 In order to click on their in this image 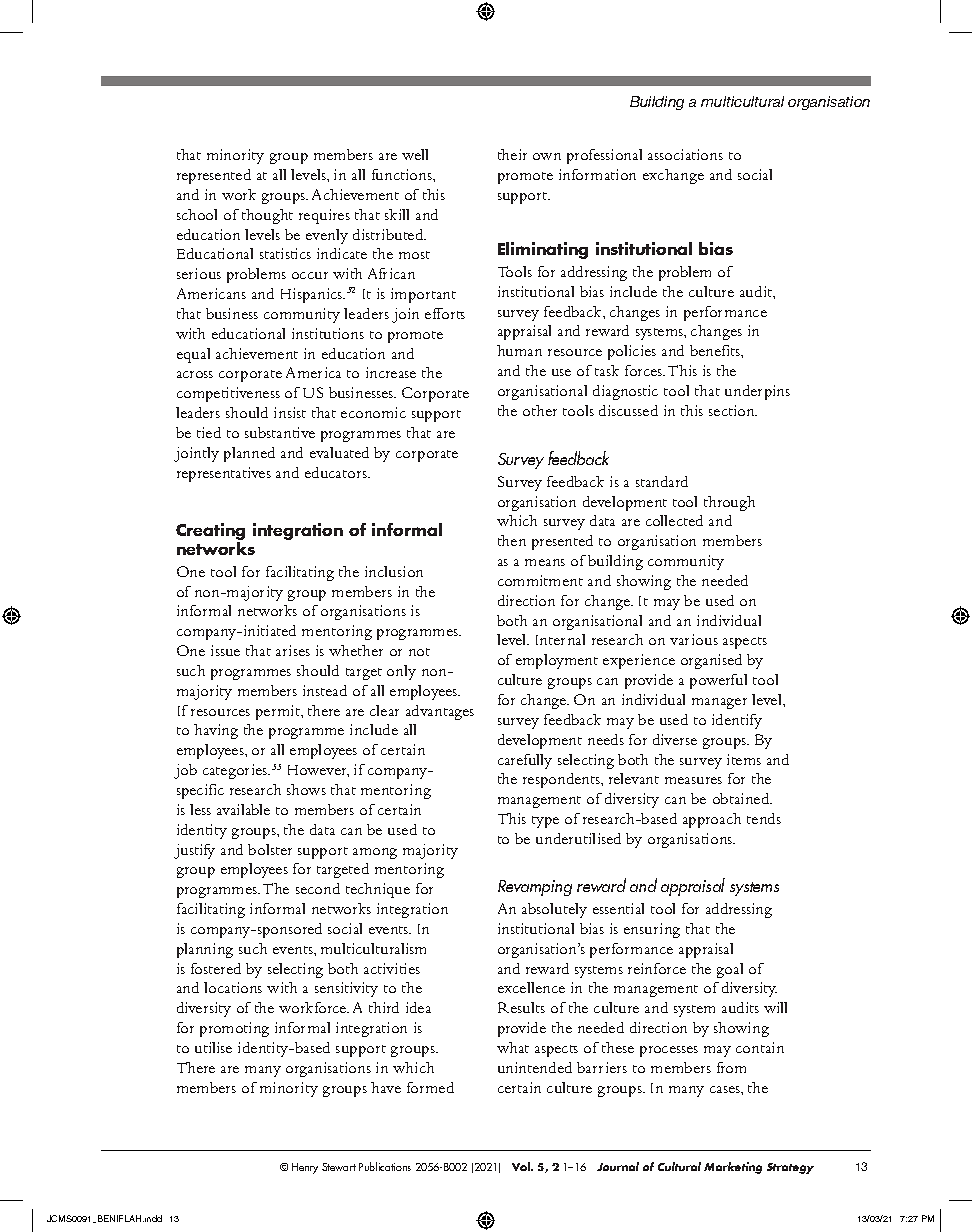, I will do `click(512, 154)`.
